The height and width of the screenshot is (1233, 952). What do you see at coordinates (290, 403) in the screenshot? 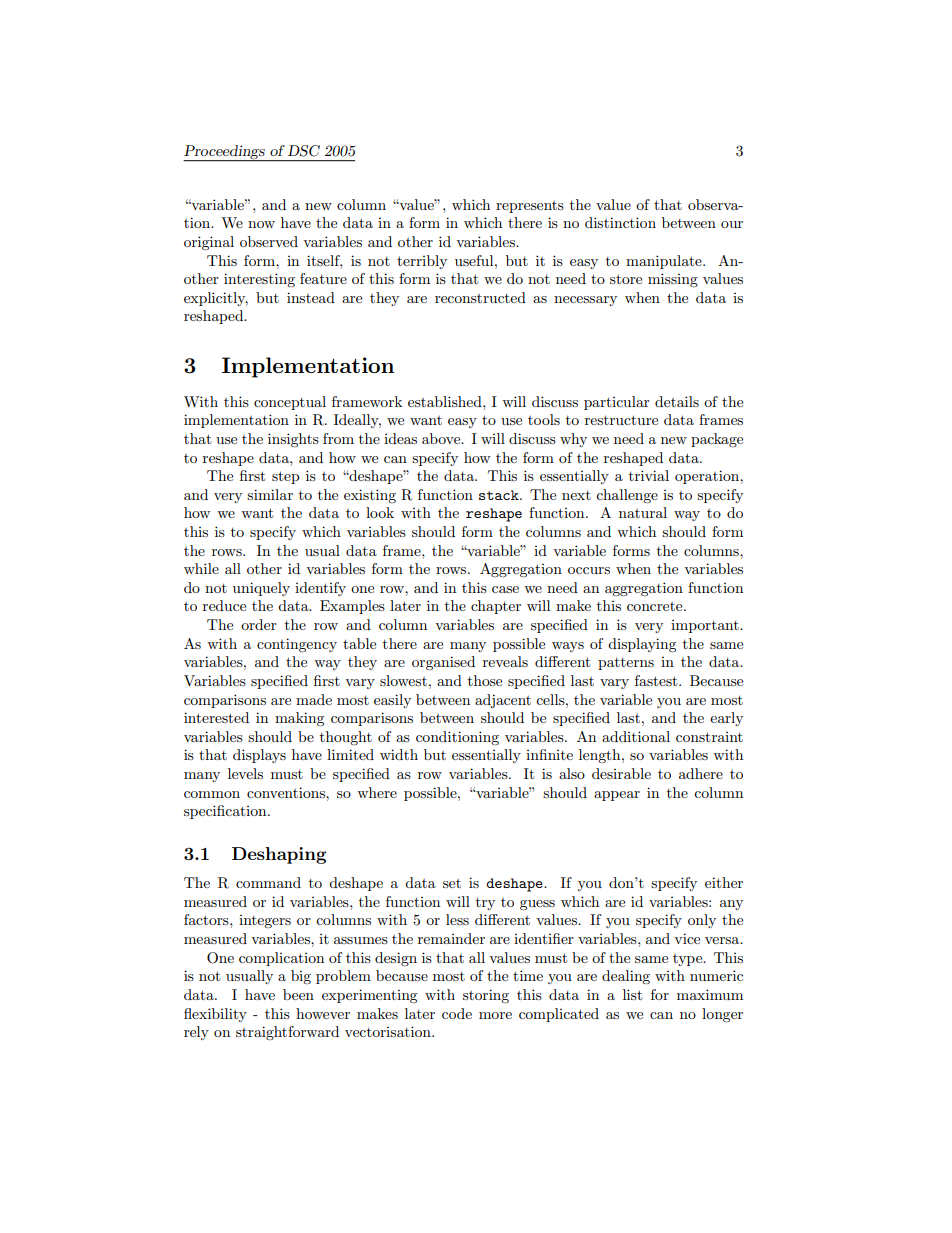
I see `conceptual` at bounding box center [290, 403].
